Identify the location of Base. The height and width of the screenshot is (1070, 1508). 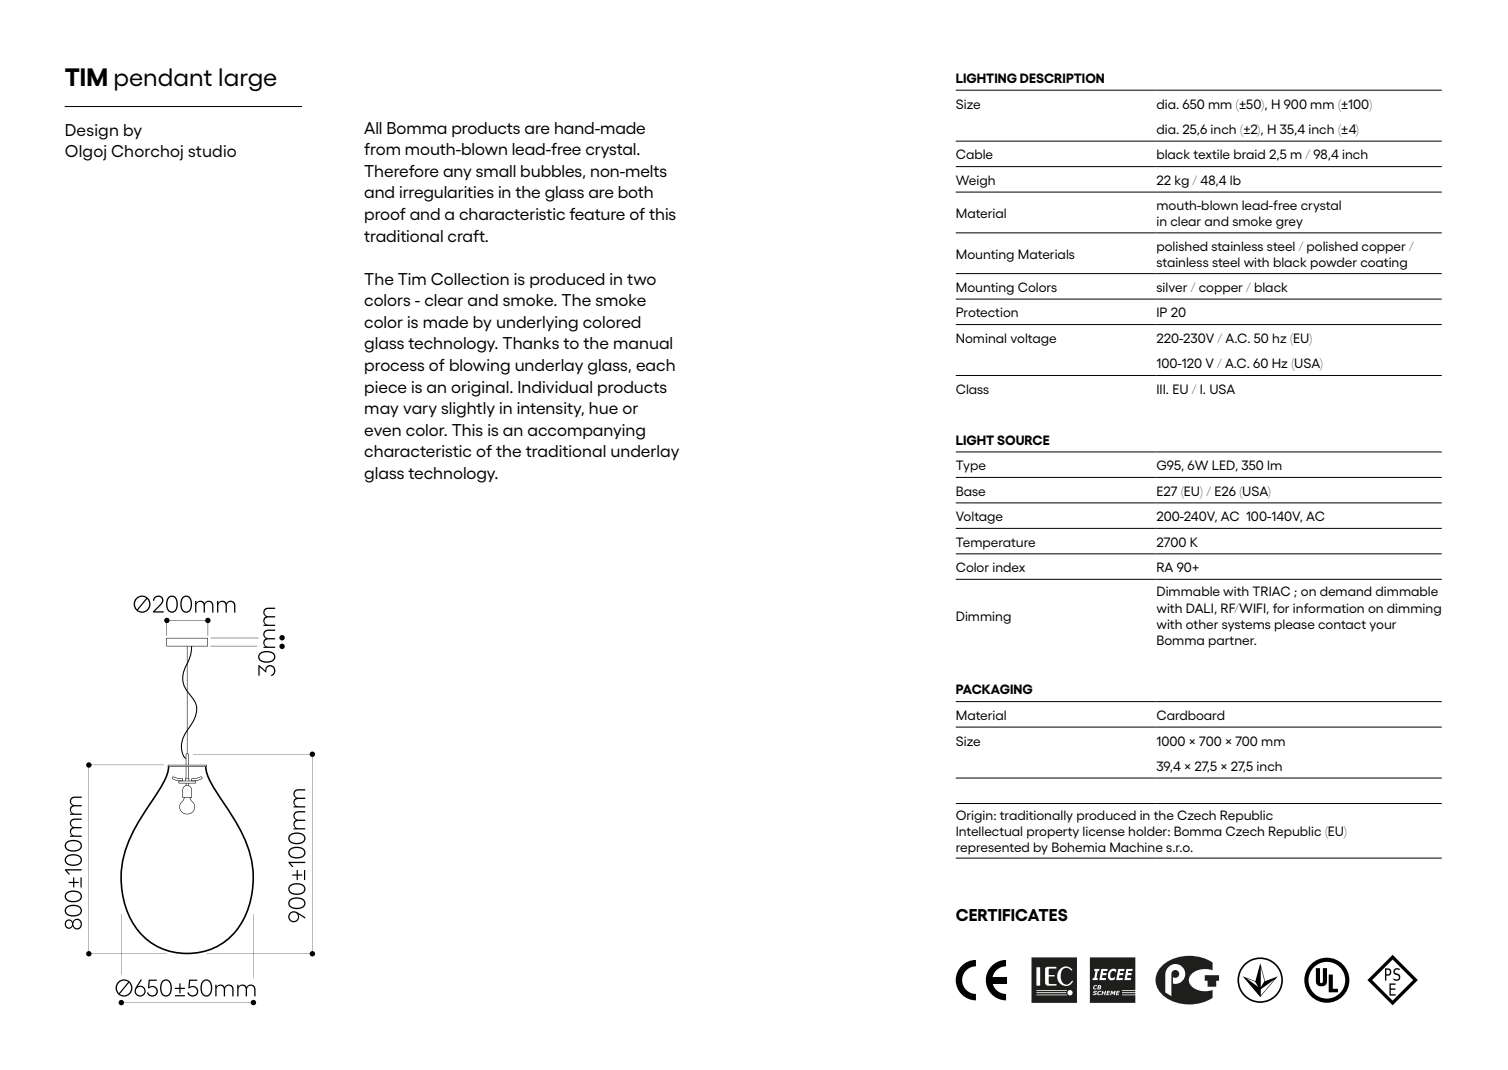
(970, 491).
